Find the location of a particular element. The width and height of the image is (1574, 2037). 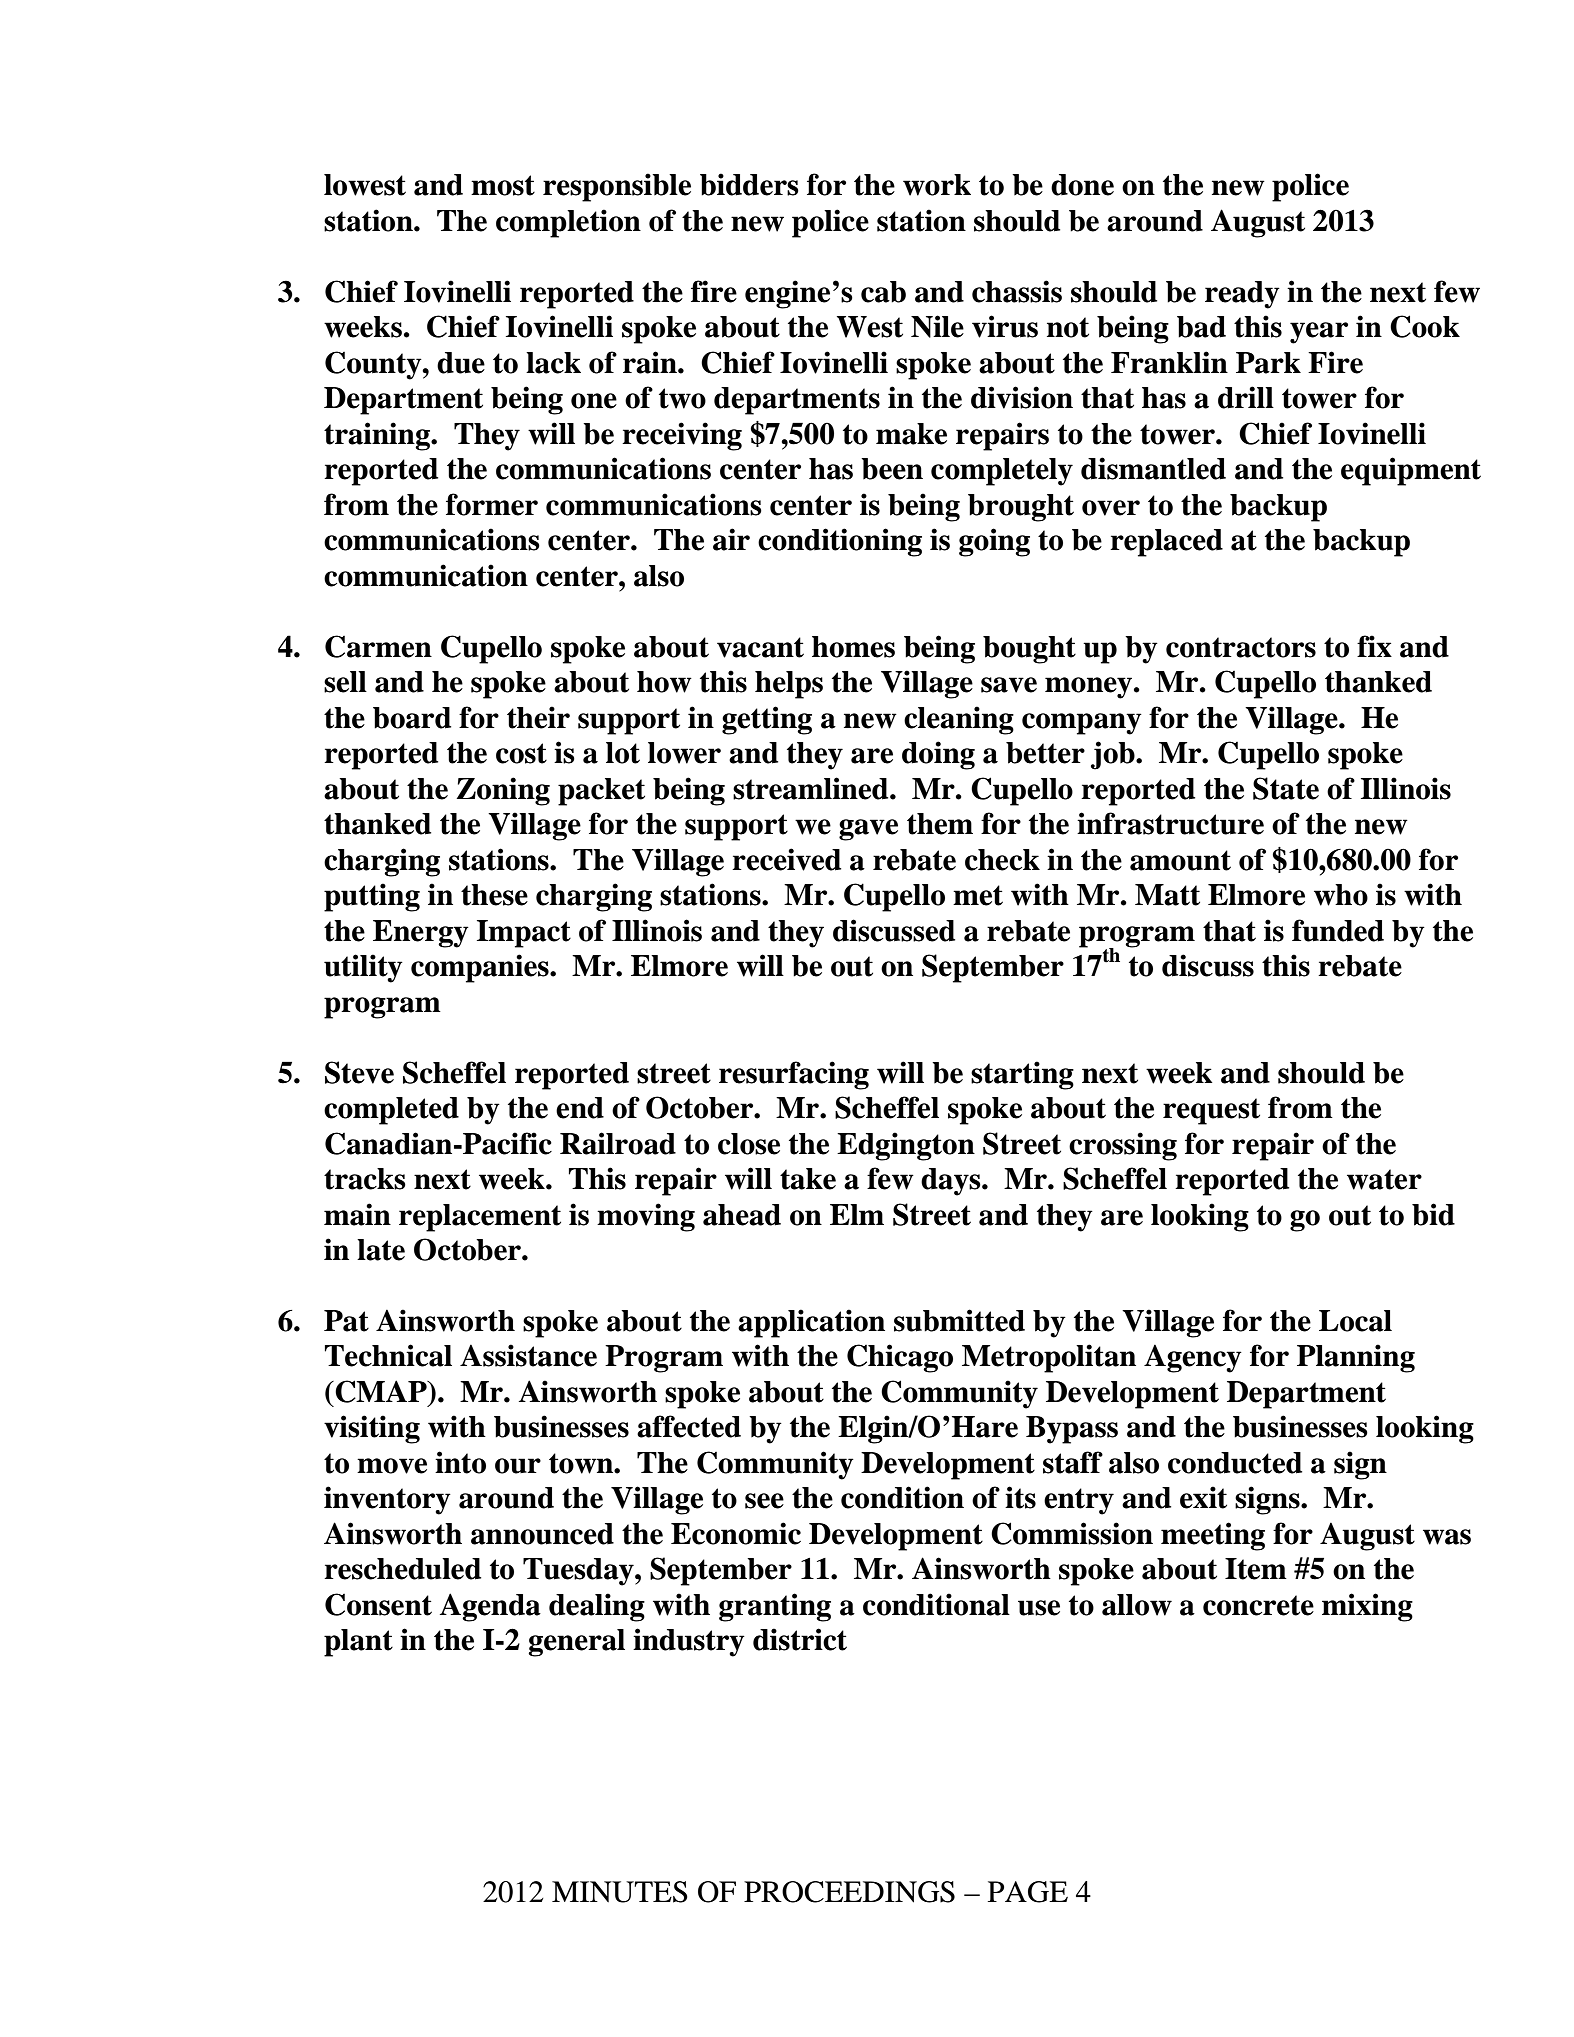

cab is located at coordinates (883, 292).
